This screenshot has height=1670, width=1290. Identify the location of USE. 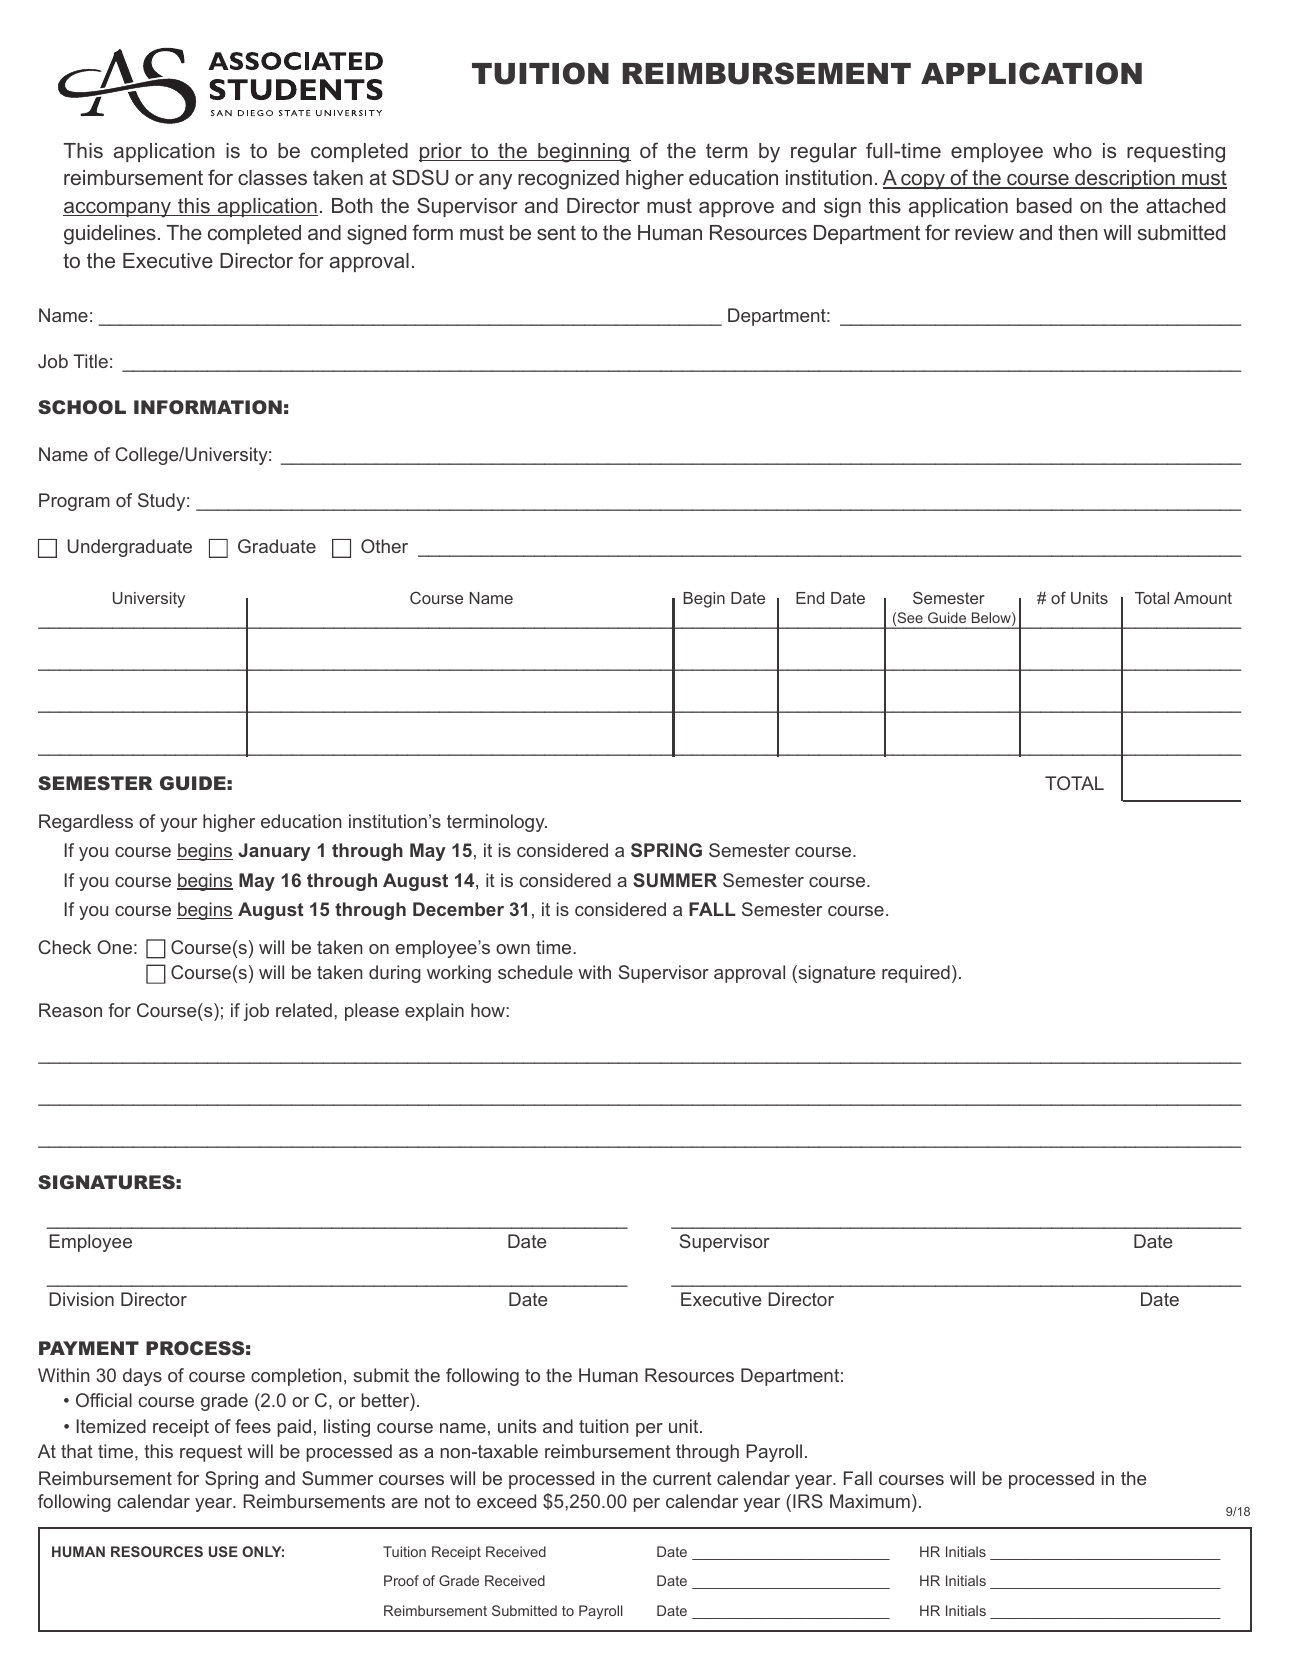
(223, 1551).
